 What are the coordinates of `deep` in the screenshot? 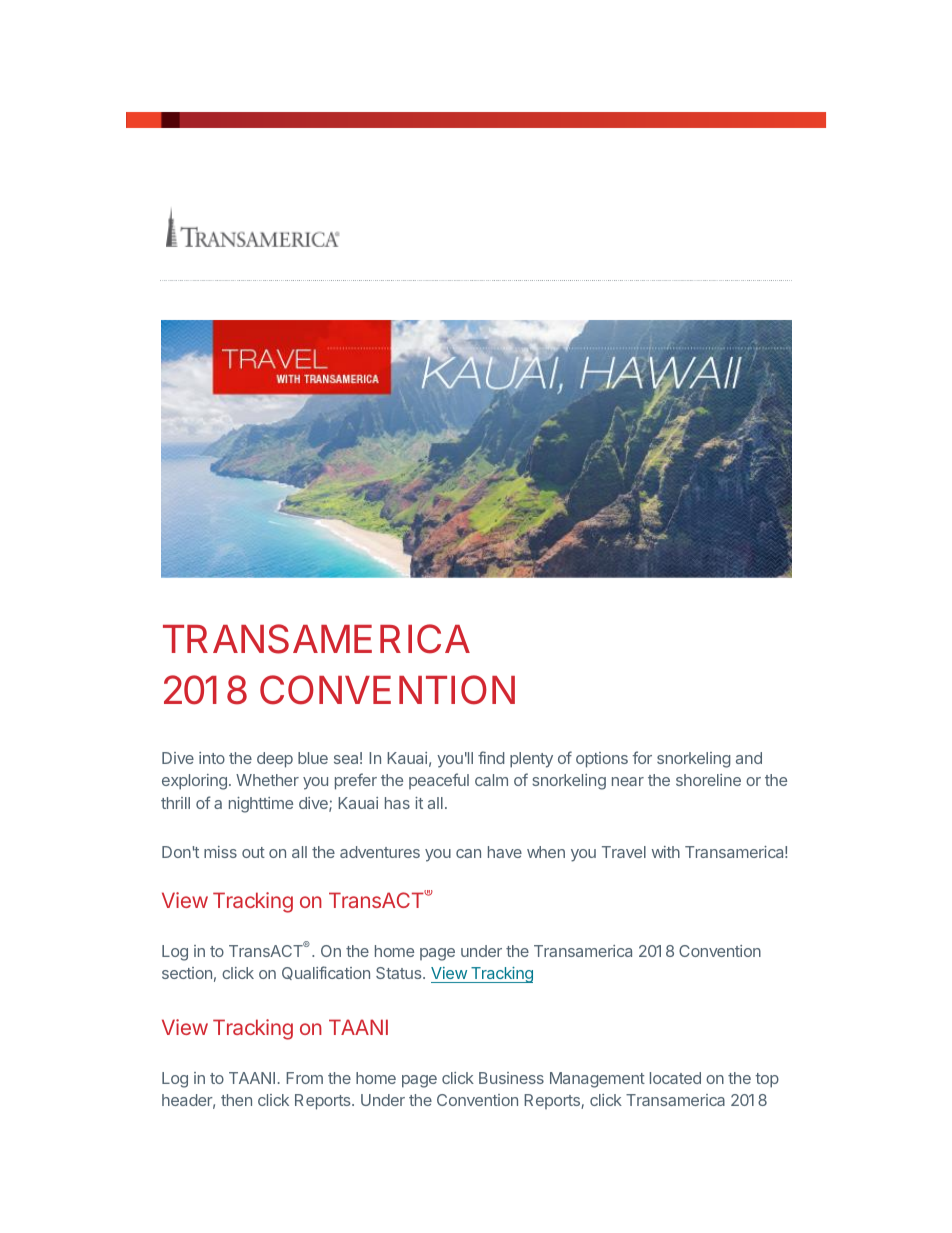 It's located at (275, 760).
